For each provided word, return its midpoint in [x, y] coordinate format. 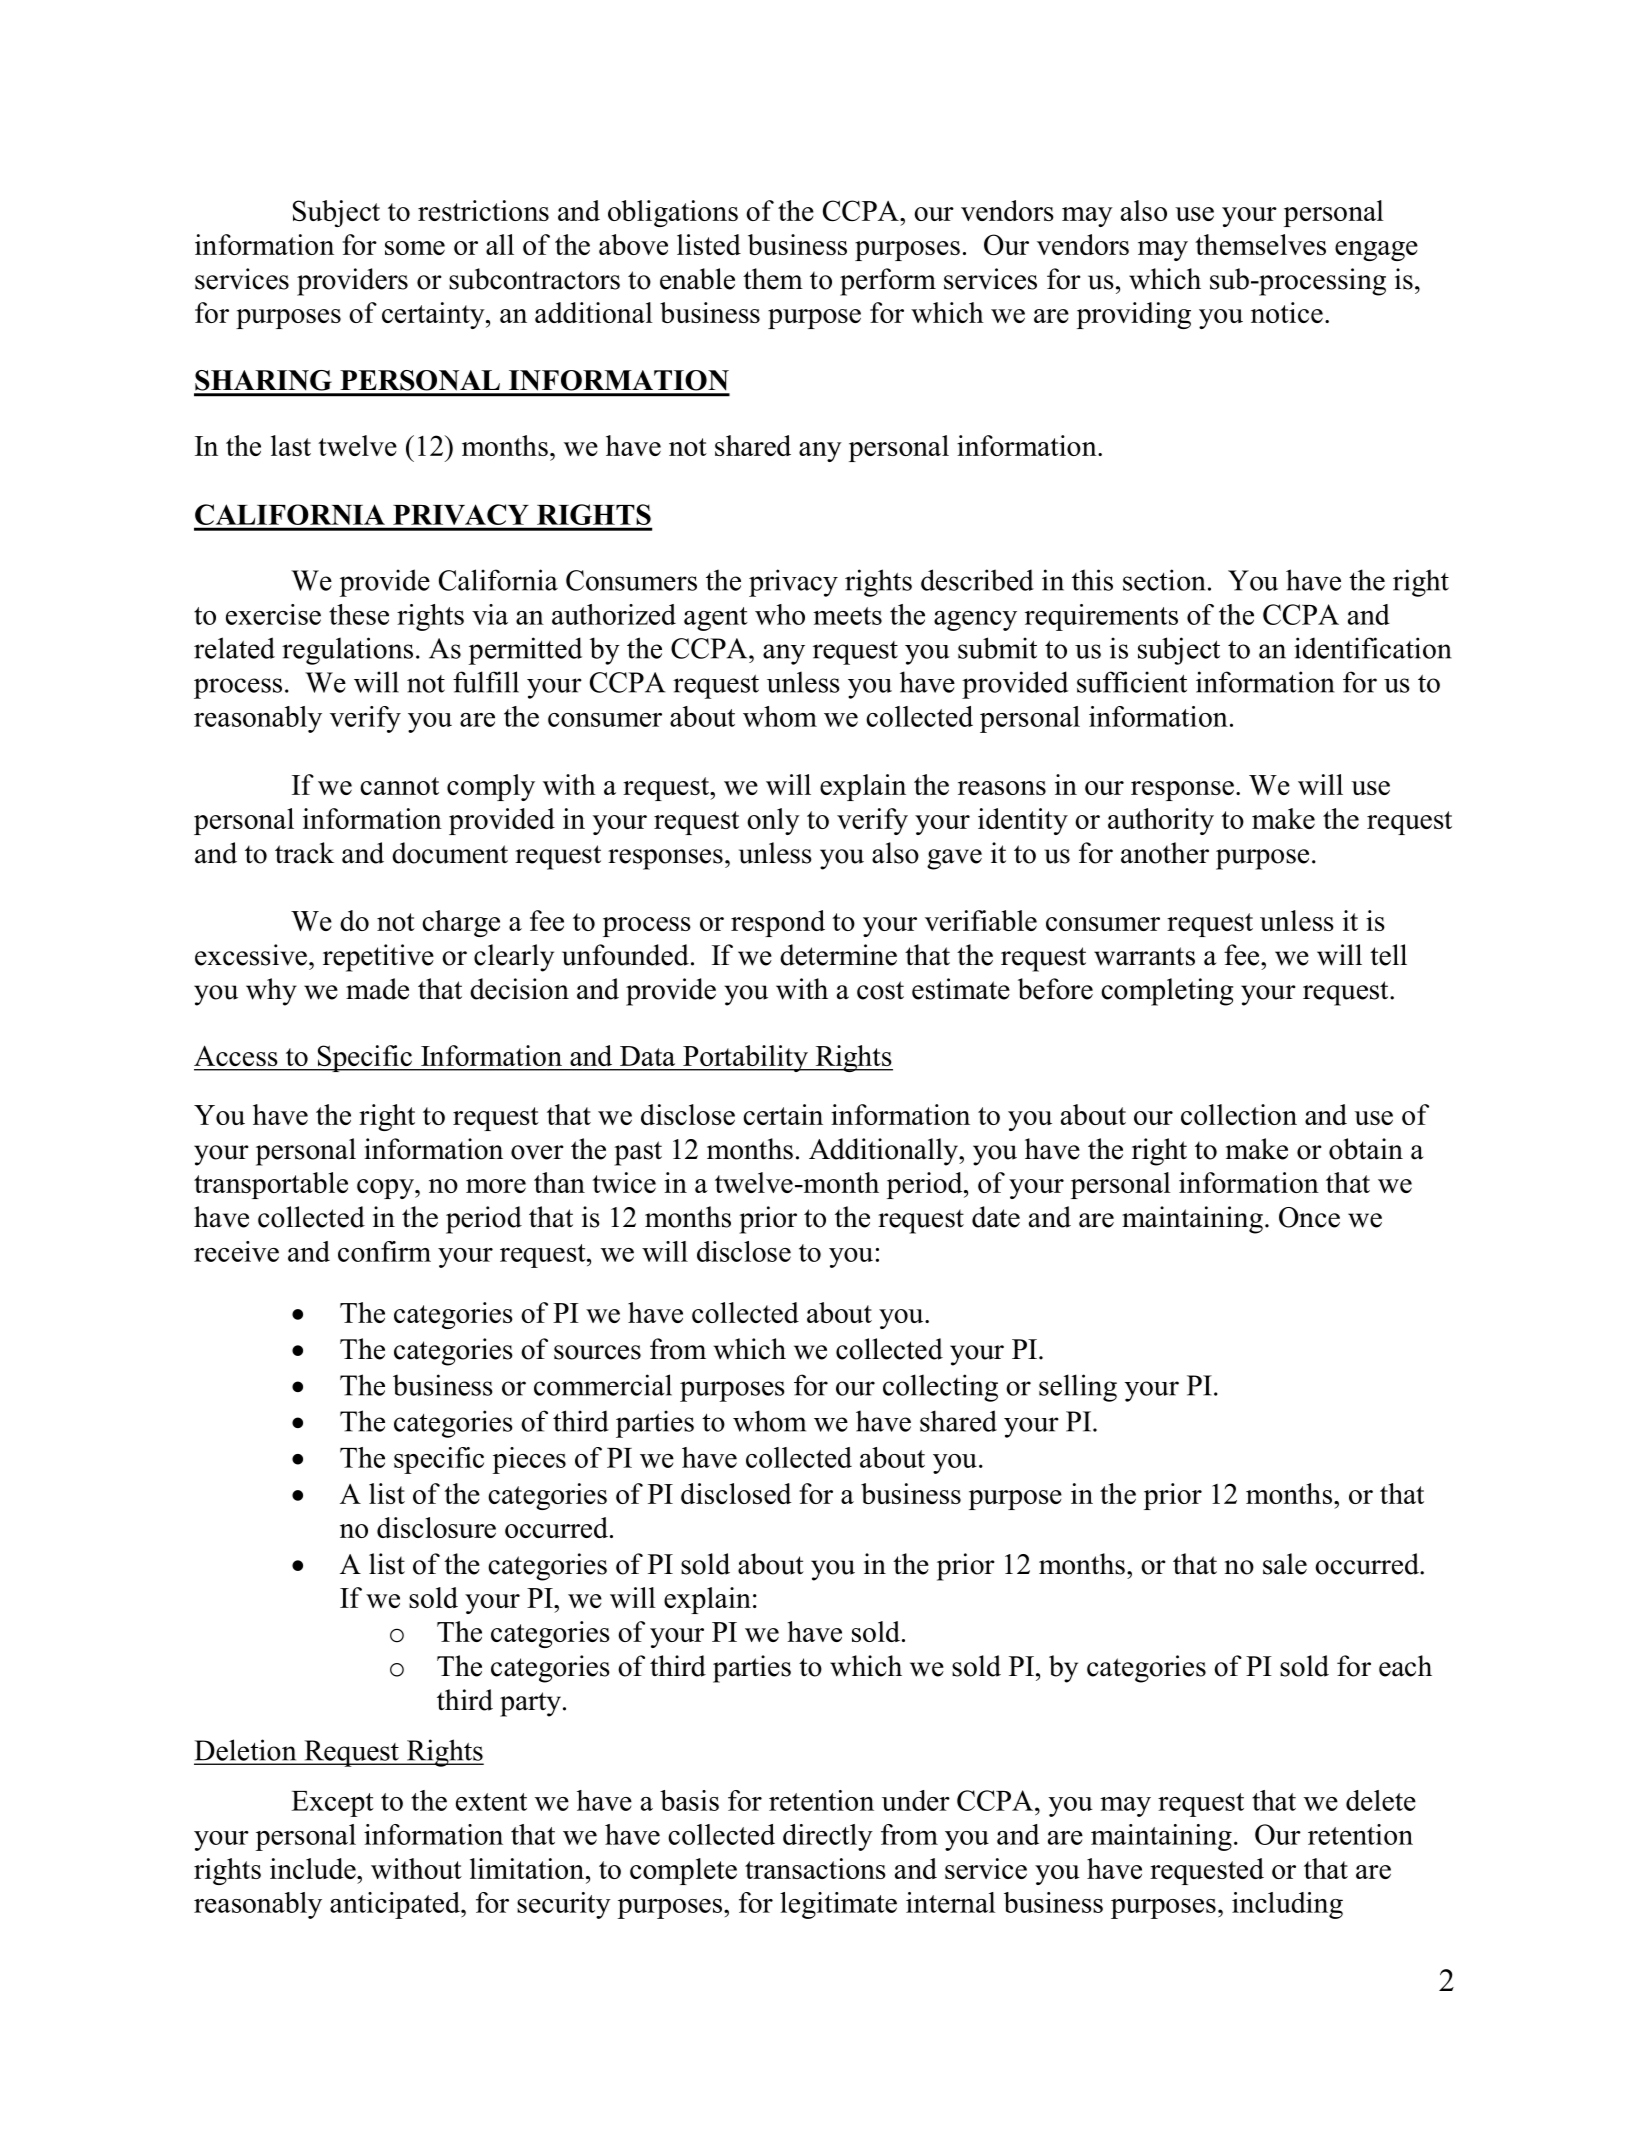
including [1287, 1905]
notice [1287, 312]
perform [888, 282]
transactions [815, 1868]
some [415, 248]
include [314, 1868]
